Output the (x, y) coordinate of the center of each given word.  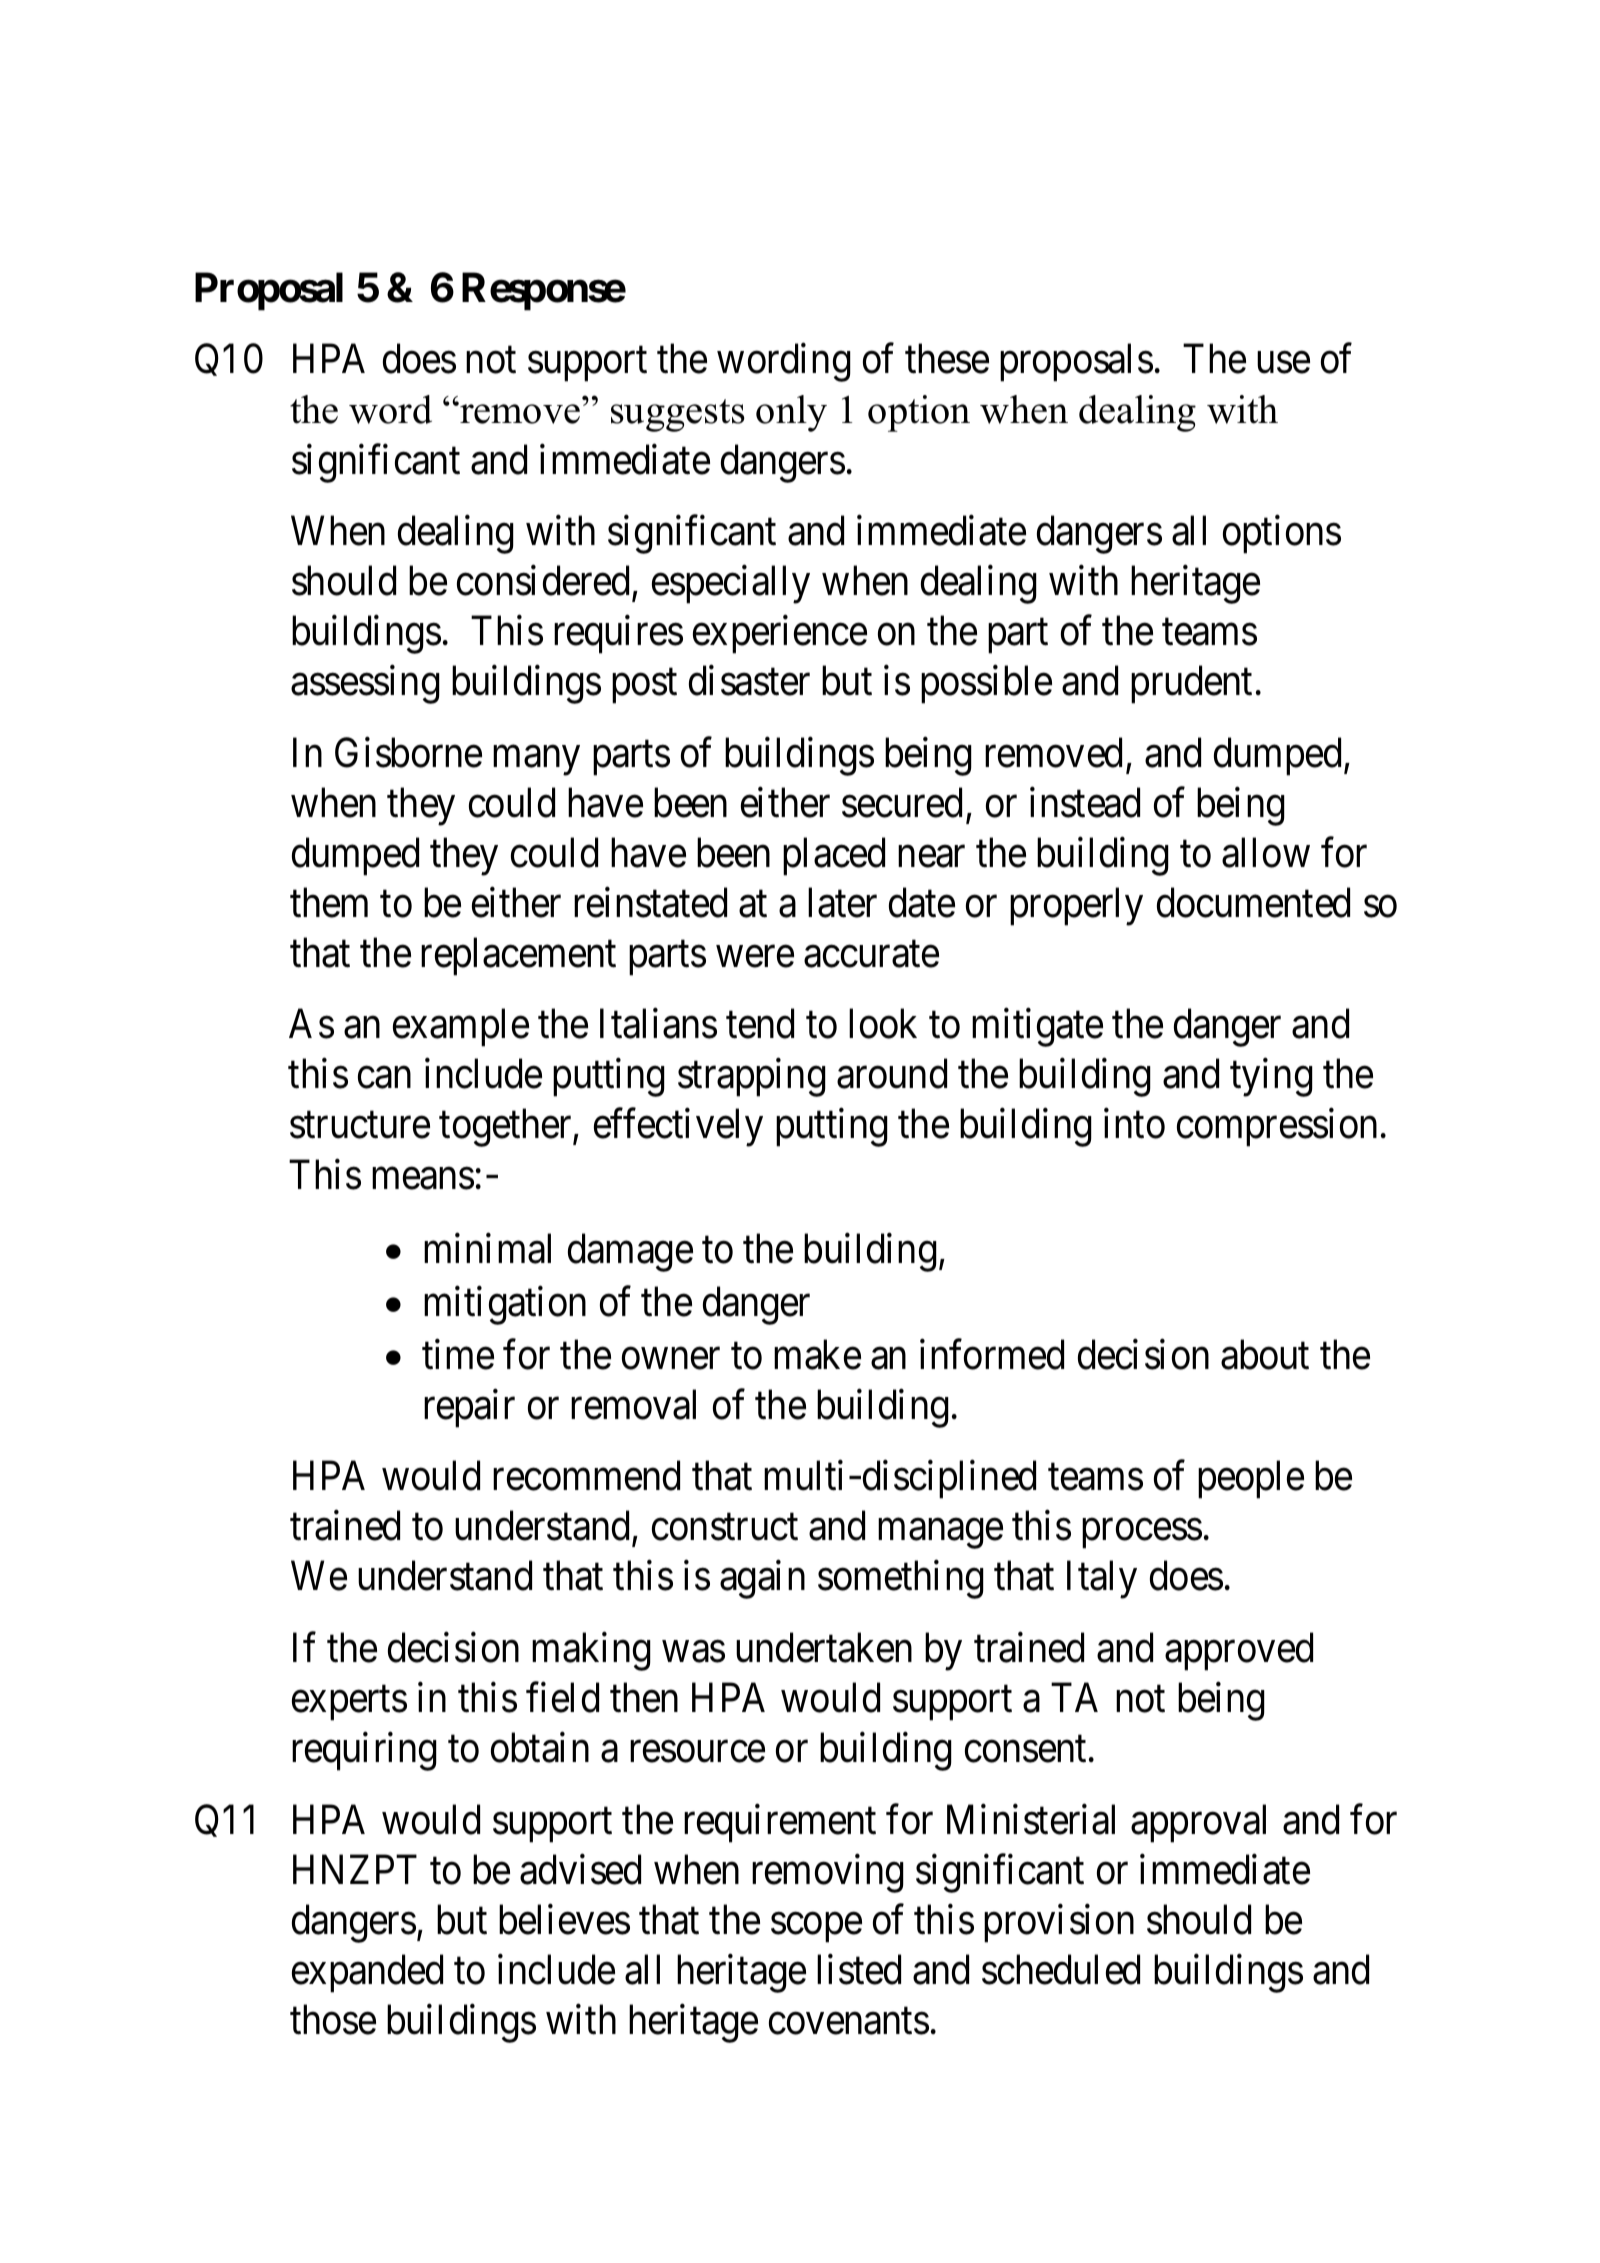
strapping (752, 1078)
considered (543, 580)
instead (1085, 802)
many (536, 761)
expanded (367, 1973)
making (591, 1651)
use (1283, 363)
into (1134, 1124)
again (762, 1580)
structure (360, 1126)
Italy (1102, 1580)
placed (834, 856)
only (791, 413)
